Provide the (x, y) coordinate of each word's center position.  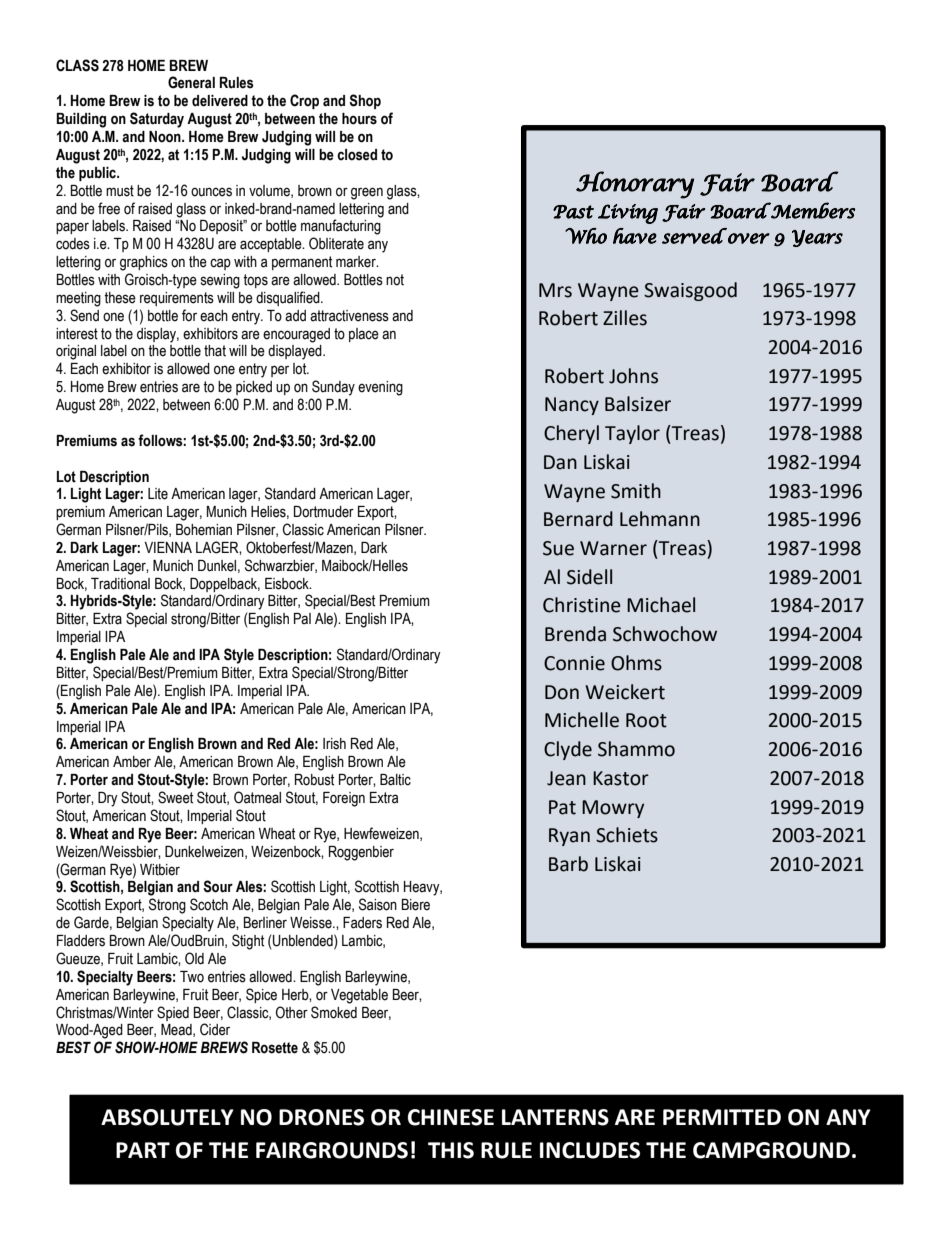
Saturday (157, 120)
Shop (365, 101)
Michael (661, 605)
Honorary (635, 185)
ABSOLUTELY (167, 1117)
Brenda (575, 634)
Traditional (120, 584)
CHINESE (451, 1117)
